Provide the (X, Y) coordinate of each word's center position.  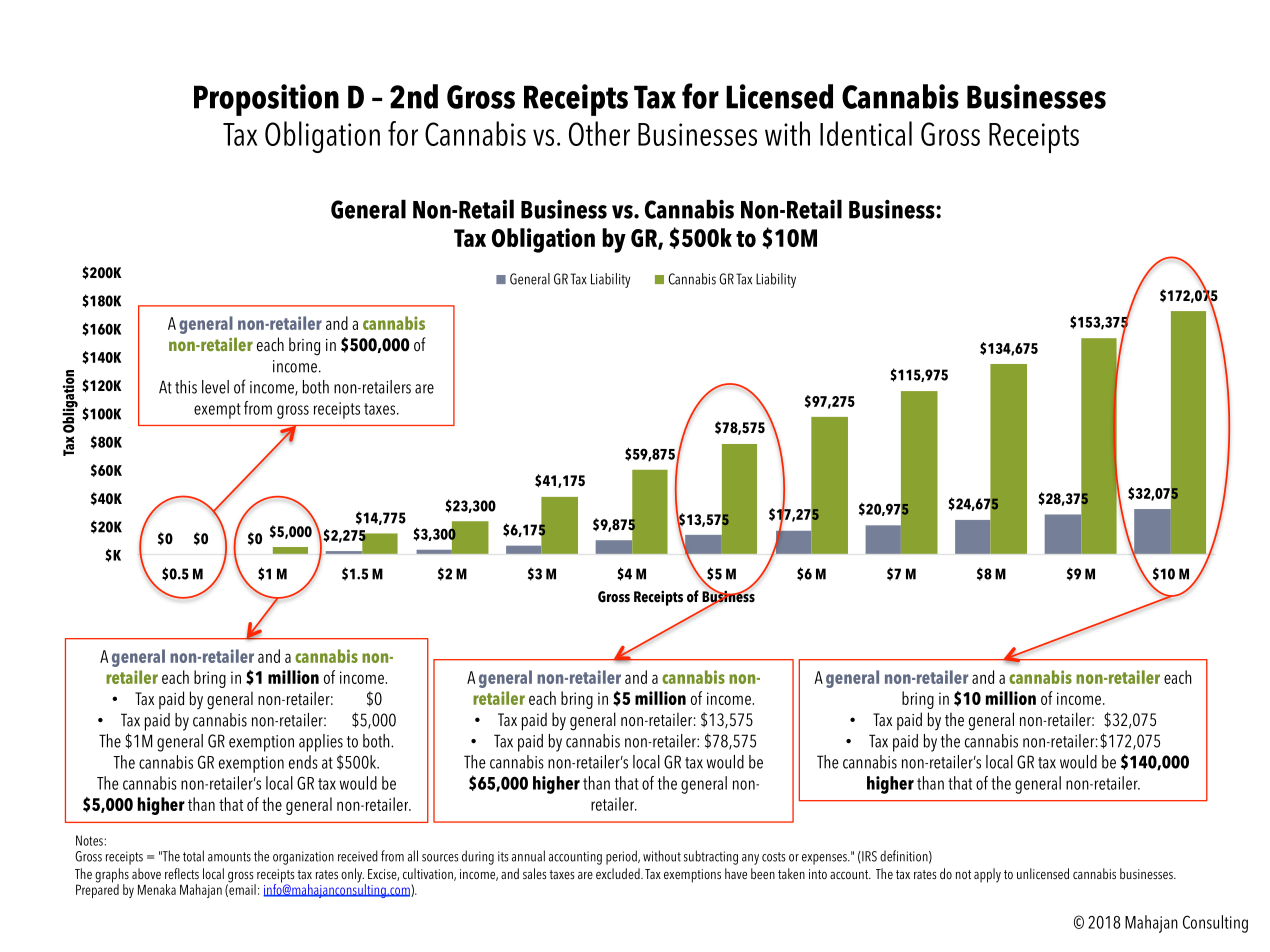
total (193, 856)
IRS (868, 856)
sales (534, 873)
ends (303, 762)
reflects (182, 873)
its (503, 856)
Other (599, 133)
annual (528, 856)
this (186, 387)
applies (321, 743)
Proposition (266, 100)
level (215, 387)
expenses (825, 859)
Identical (866, 133)
